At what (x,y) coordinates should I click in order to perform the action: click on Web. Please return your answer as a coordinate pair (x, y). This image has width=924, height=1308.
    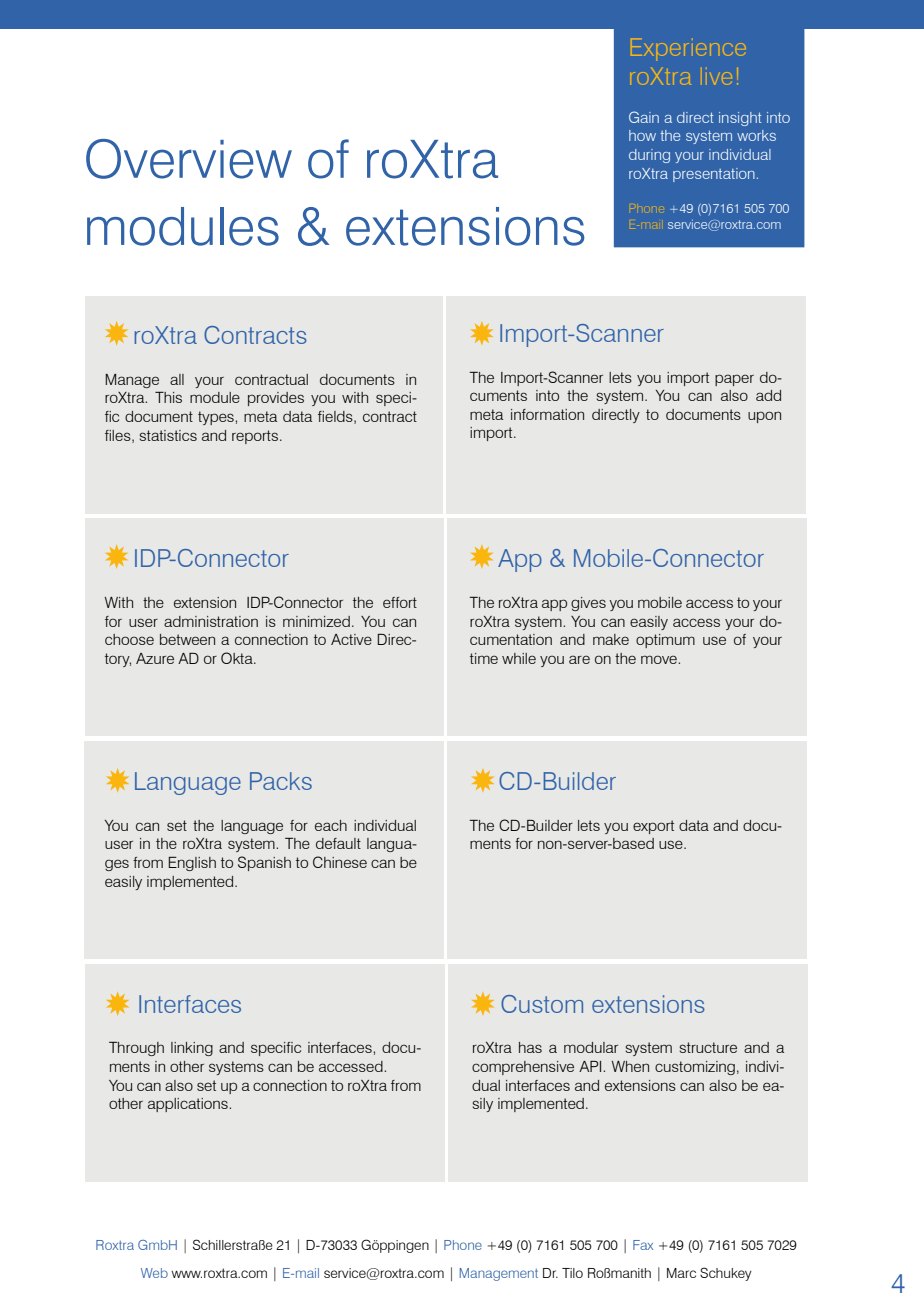
    Looking at the image, I should click on (154, 1273).
